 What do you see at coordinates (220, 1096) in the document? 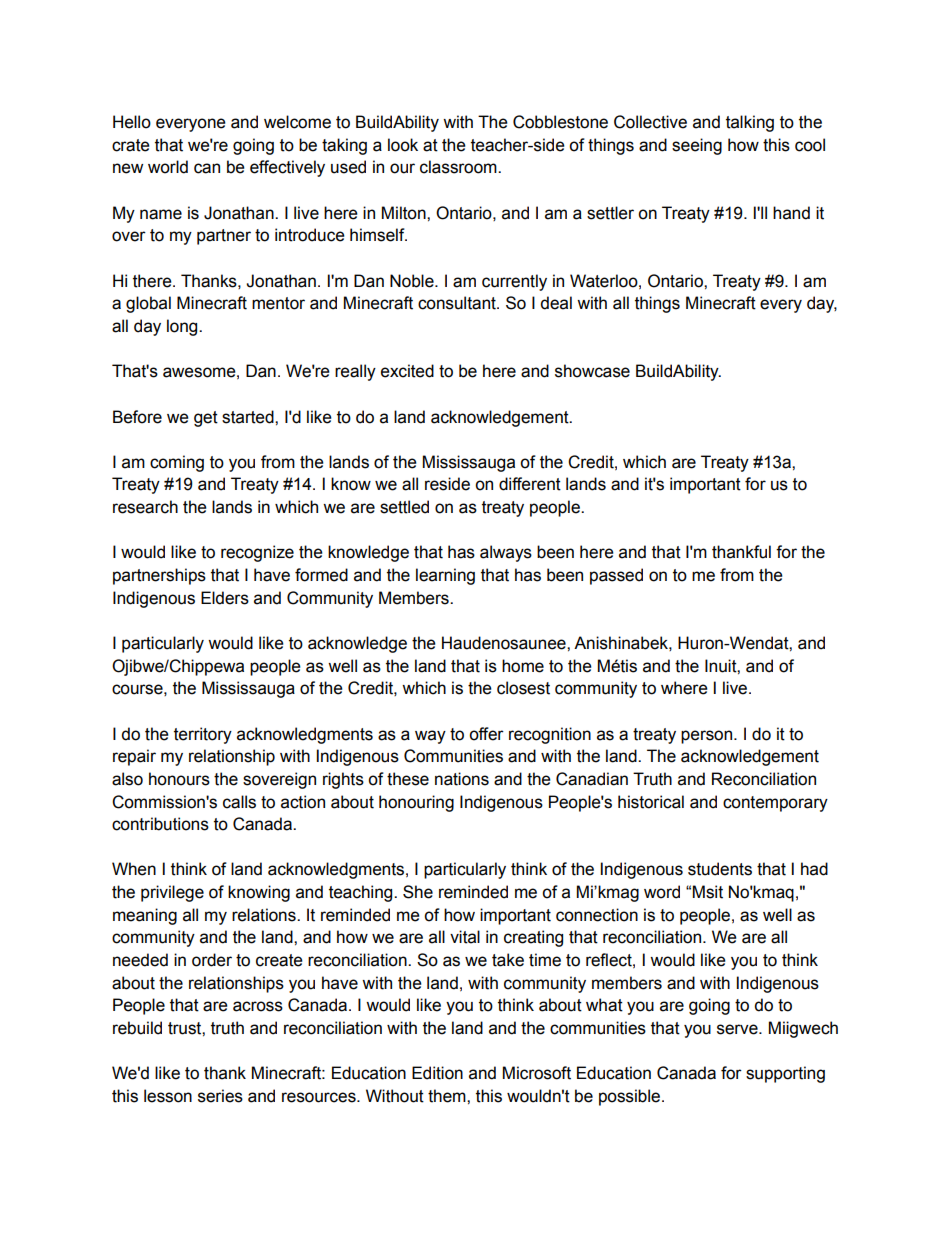
I see `series` at bounding box center [220, 1096].
